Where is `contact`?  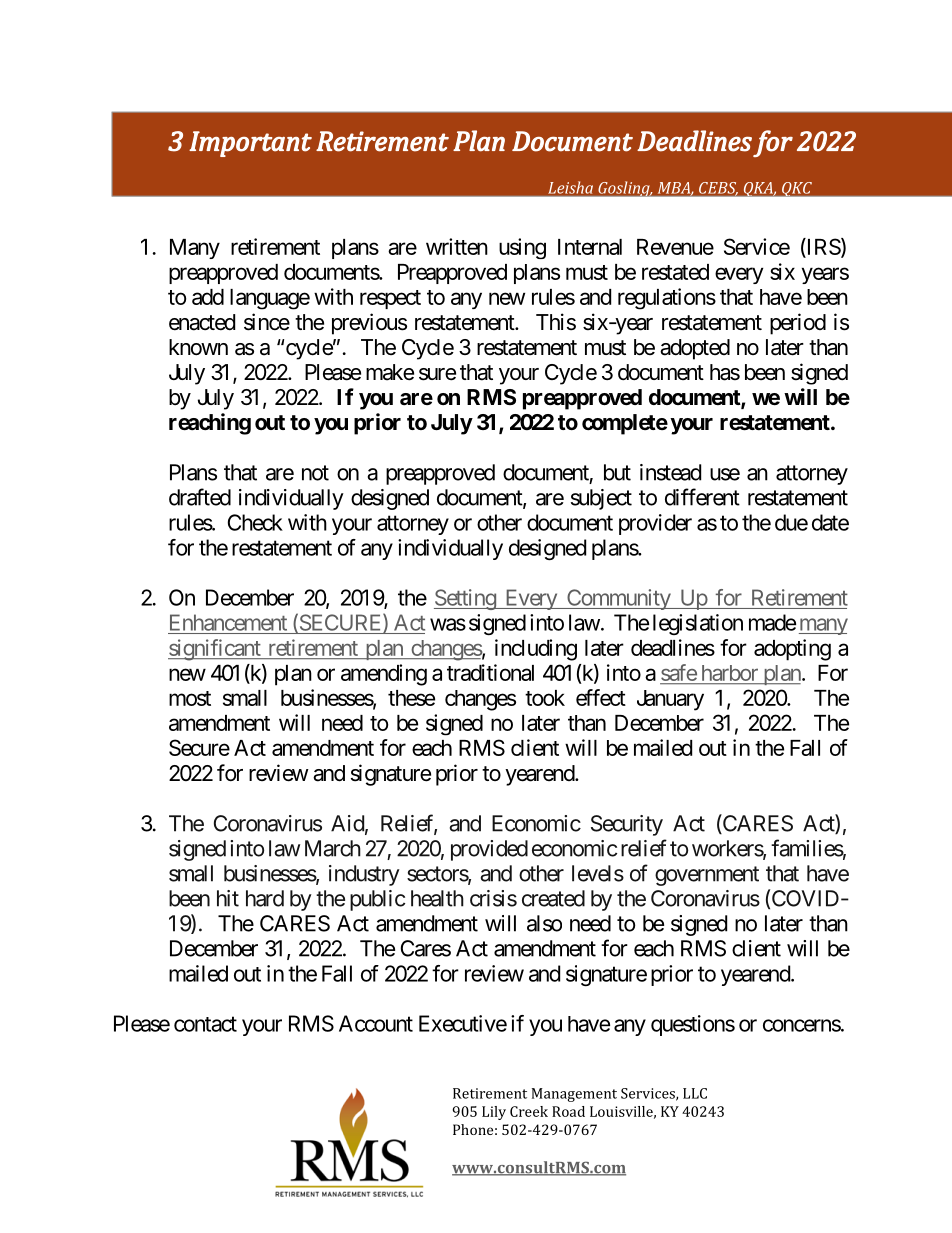
contact is located at coordinates (205, 1024).
